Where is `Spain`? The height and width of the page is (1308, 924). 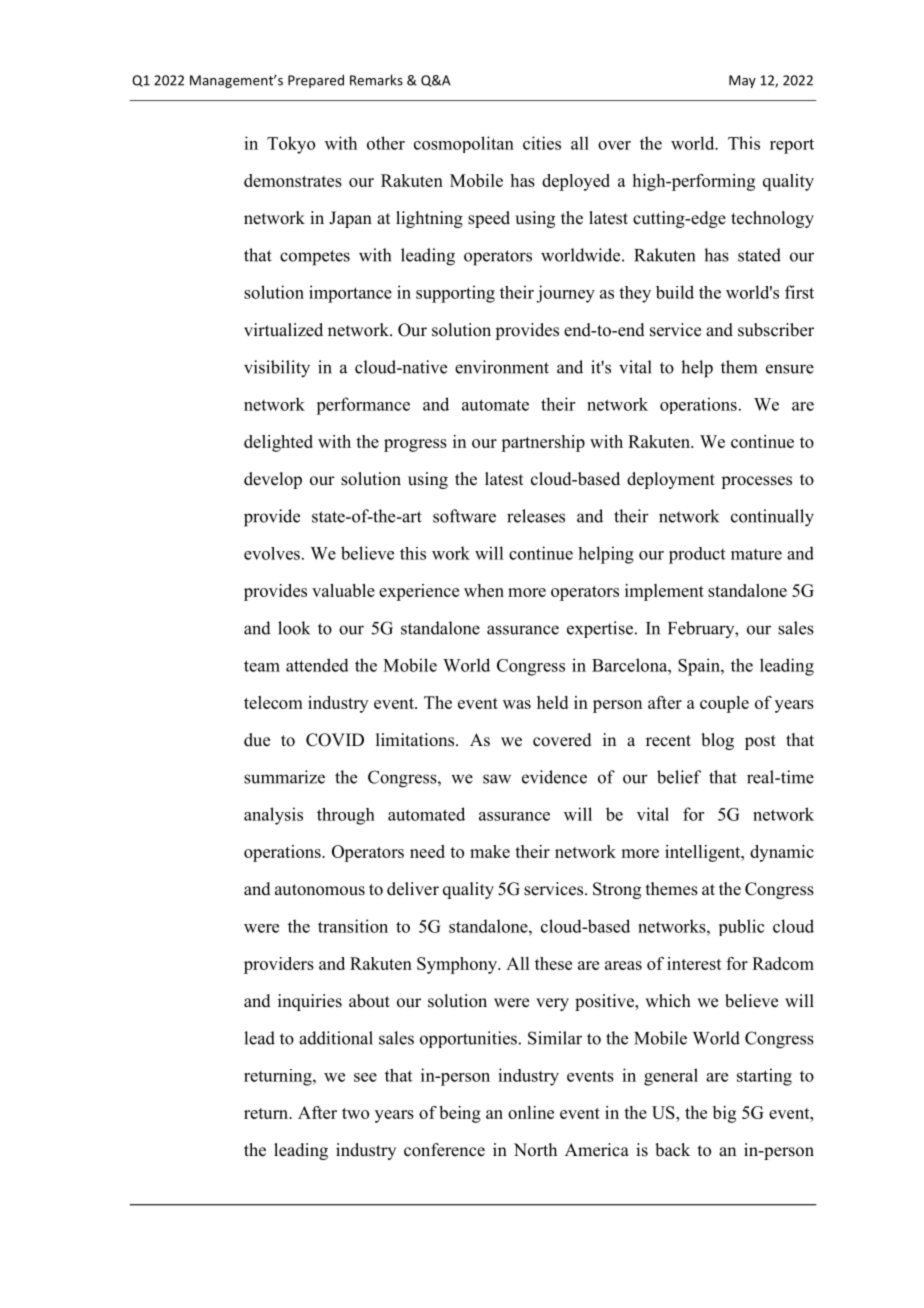
Spain is located at coordinates (700, 667).
